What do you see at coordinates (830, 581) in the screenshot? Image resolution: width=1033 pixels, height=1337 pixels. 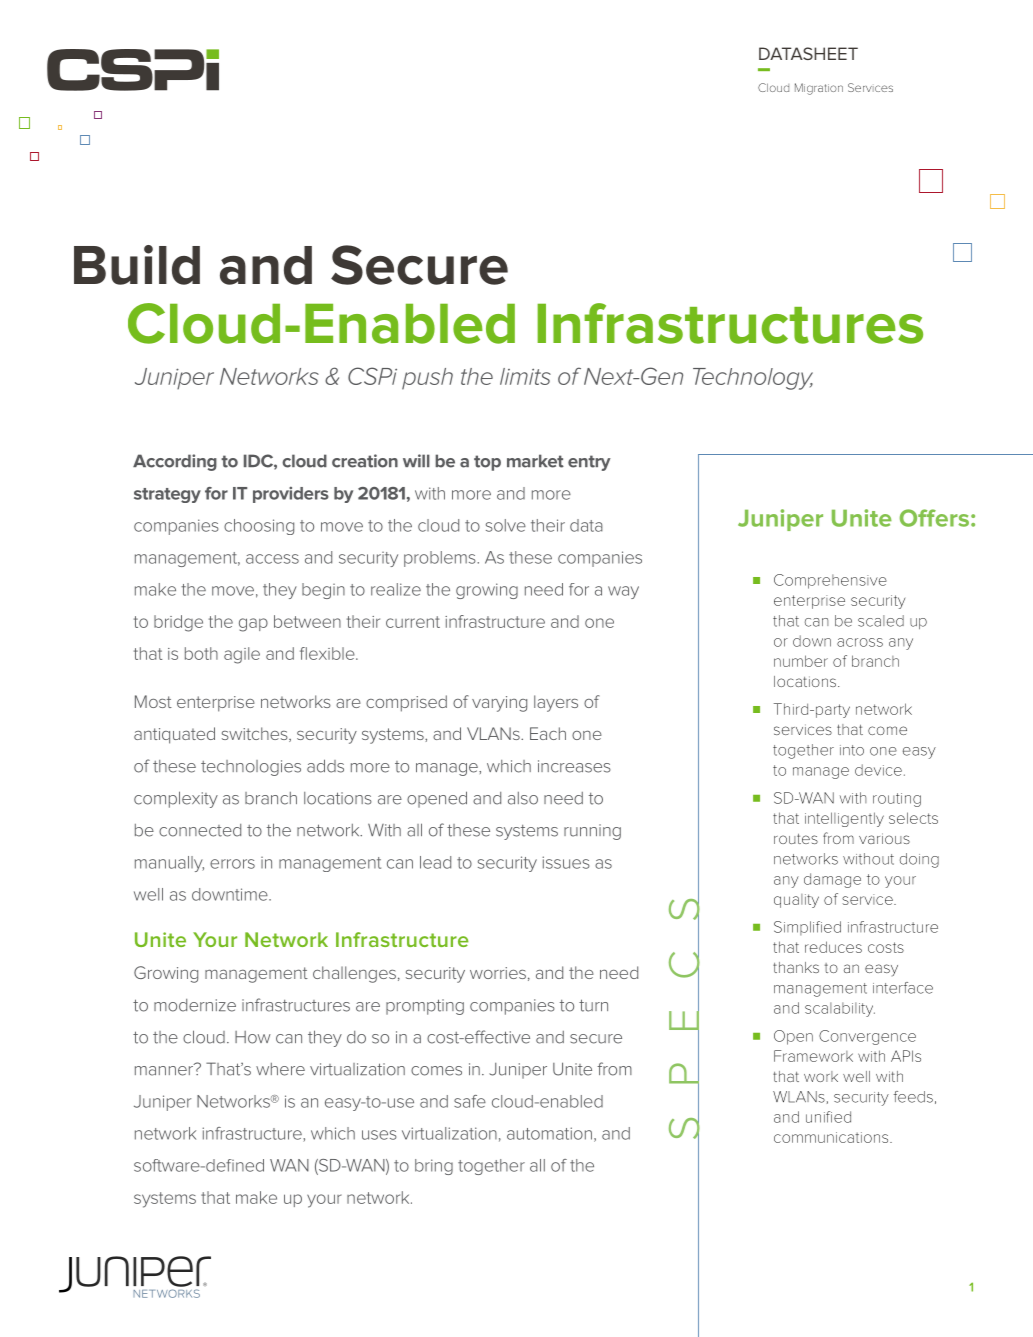 I see `Comprehensive` at bounding box center [830, 581].
